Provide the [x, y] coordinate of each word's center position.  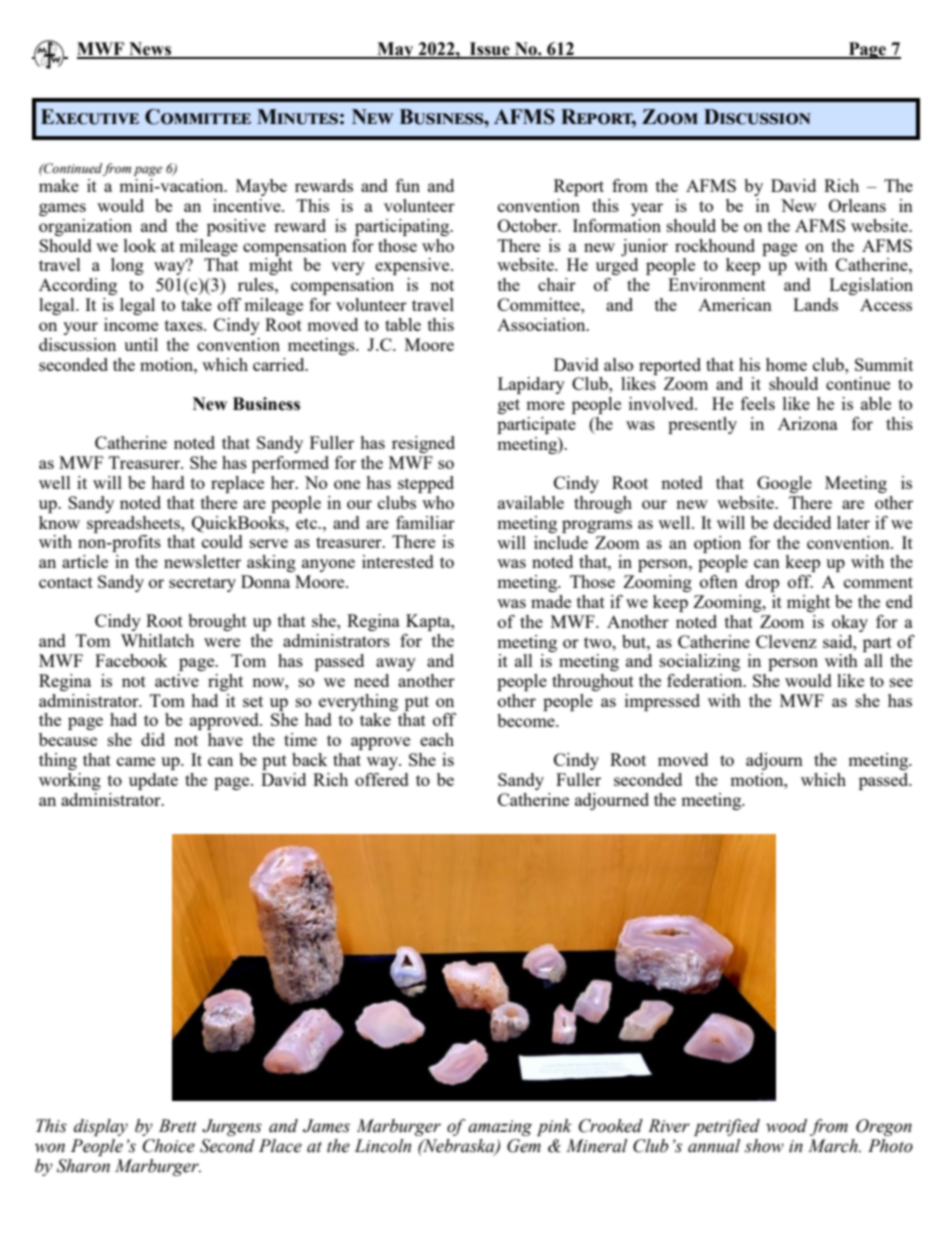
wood [786, 1126]
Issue [489, 50]
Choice [169, 1146]
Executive [90, 117]
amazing [500, 1128]
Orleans [857, 205]
